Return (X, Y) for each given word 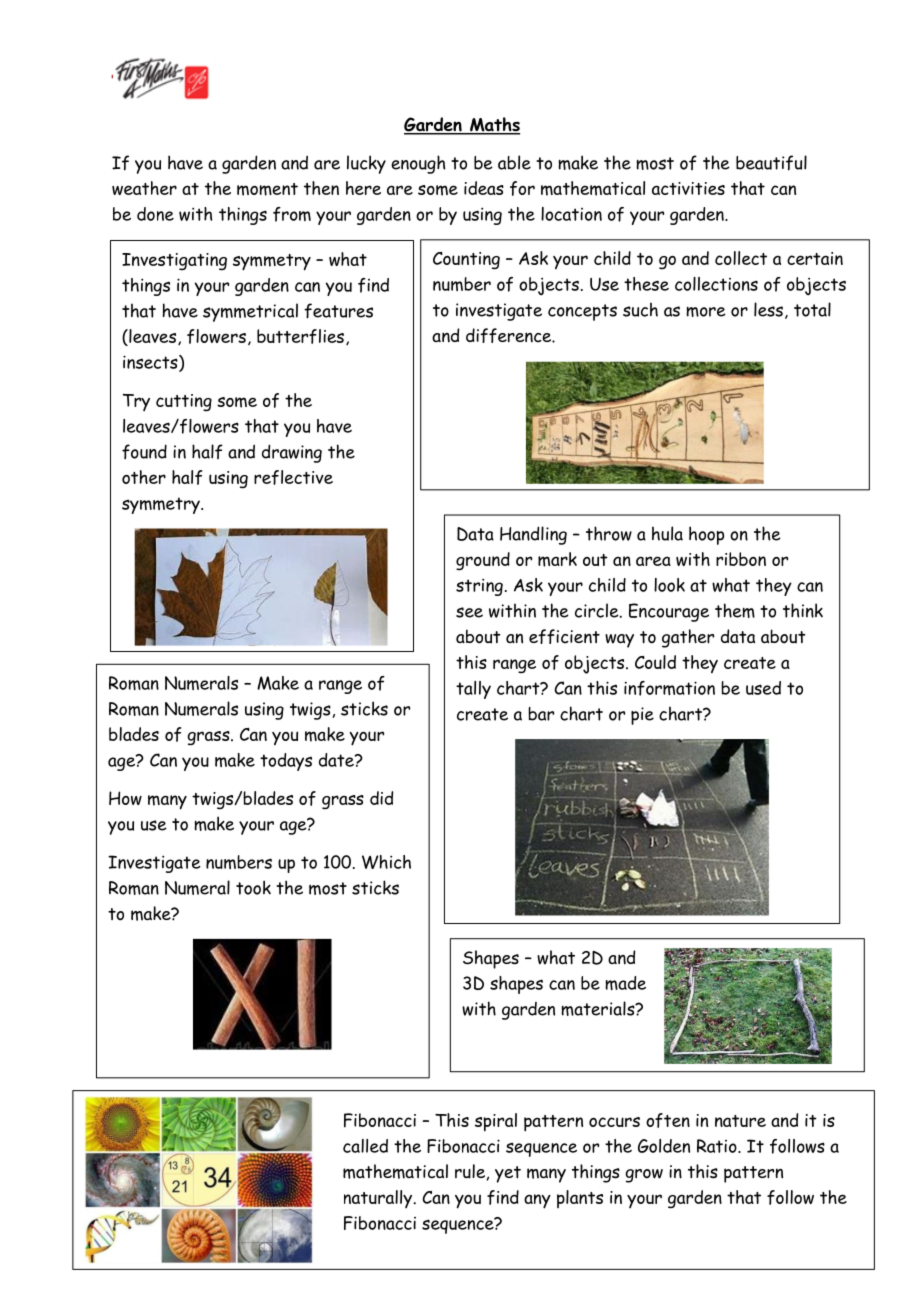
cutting (184, 403)
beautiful (771, 163)
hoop (706, 535)
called (365, 1146)
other (144, 477)
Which (386, 862)
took (253, 887)
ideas (484, 188)
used (763, 688)
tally (473, 690)
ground (483, 561)
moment (267, 189)
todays (286, 762)
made (625, 983)
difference (510, 335)
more (706, 311)
